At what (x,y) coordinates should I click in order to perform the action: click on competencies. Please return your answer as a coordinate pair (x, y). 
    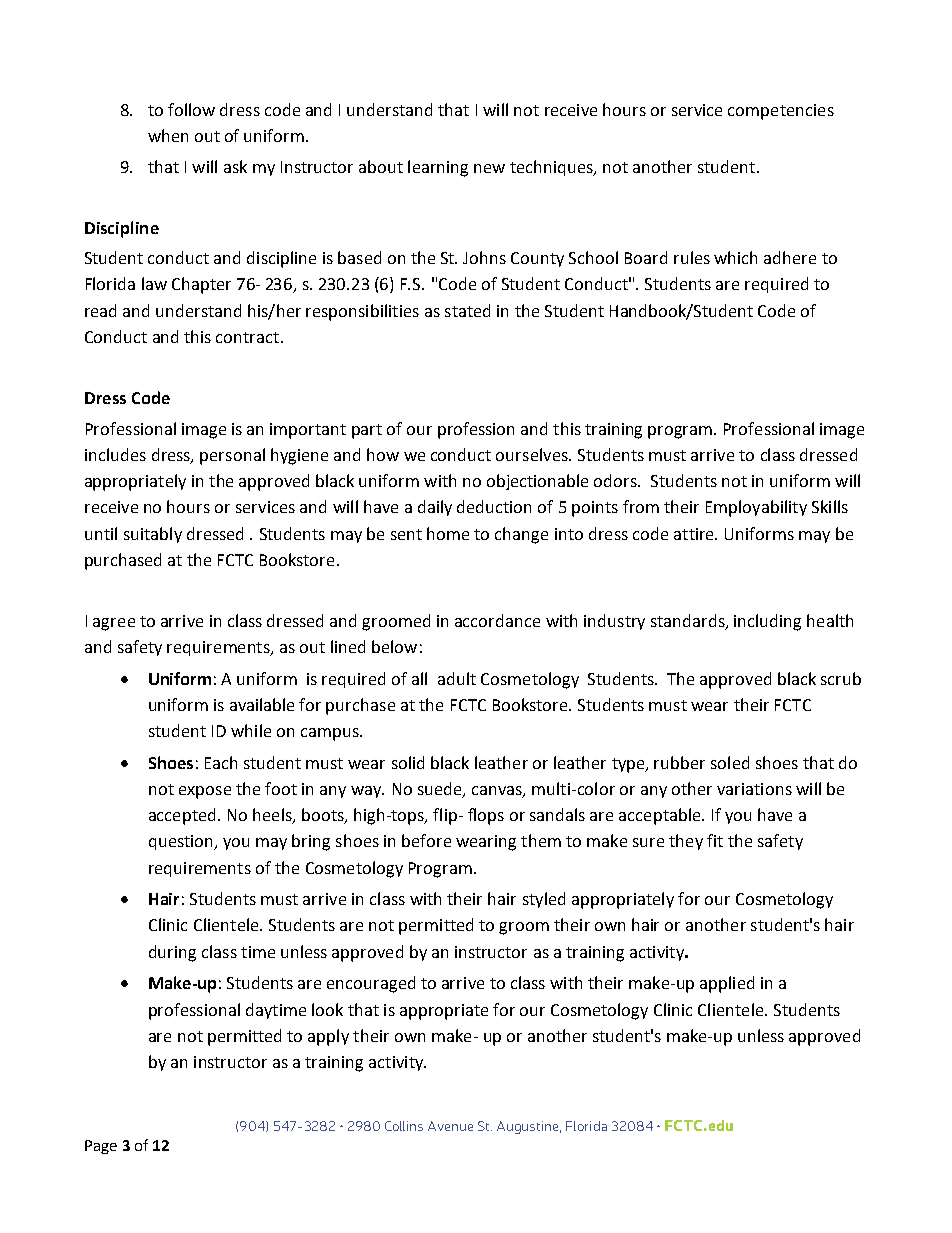
    Looking at the image, I should click on (781, 112).
